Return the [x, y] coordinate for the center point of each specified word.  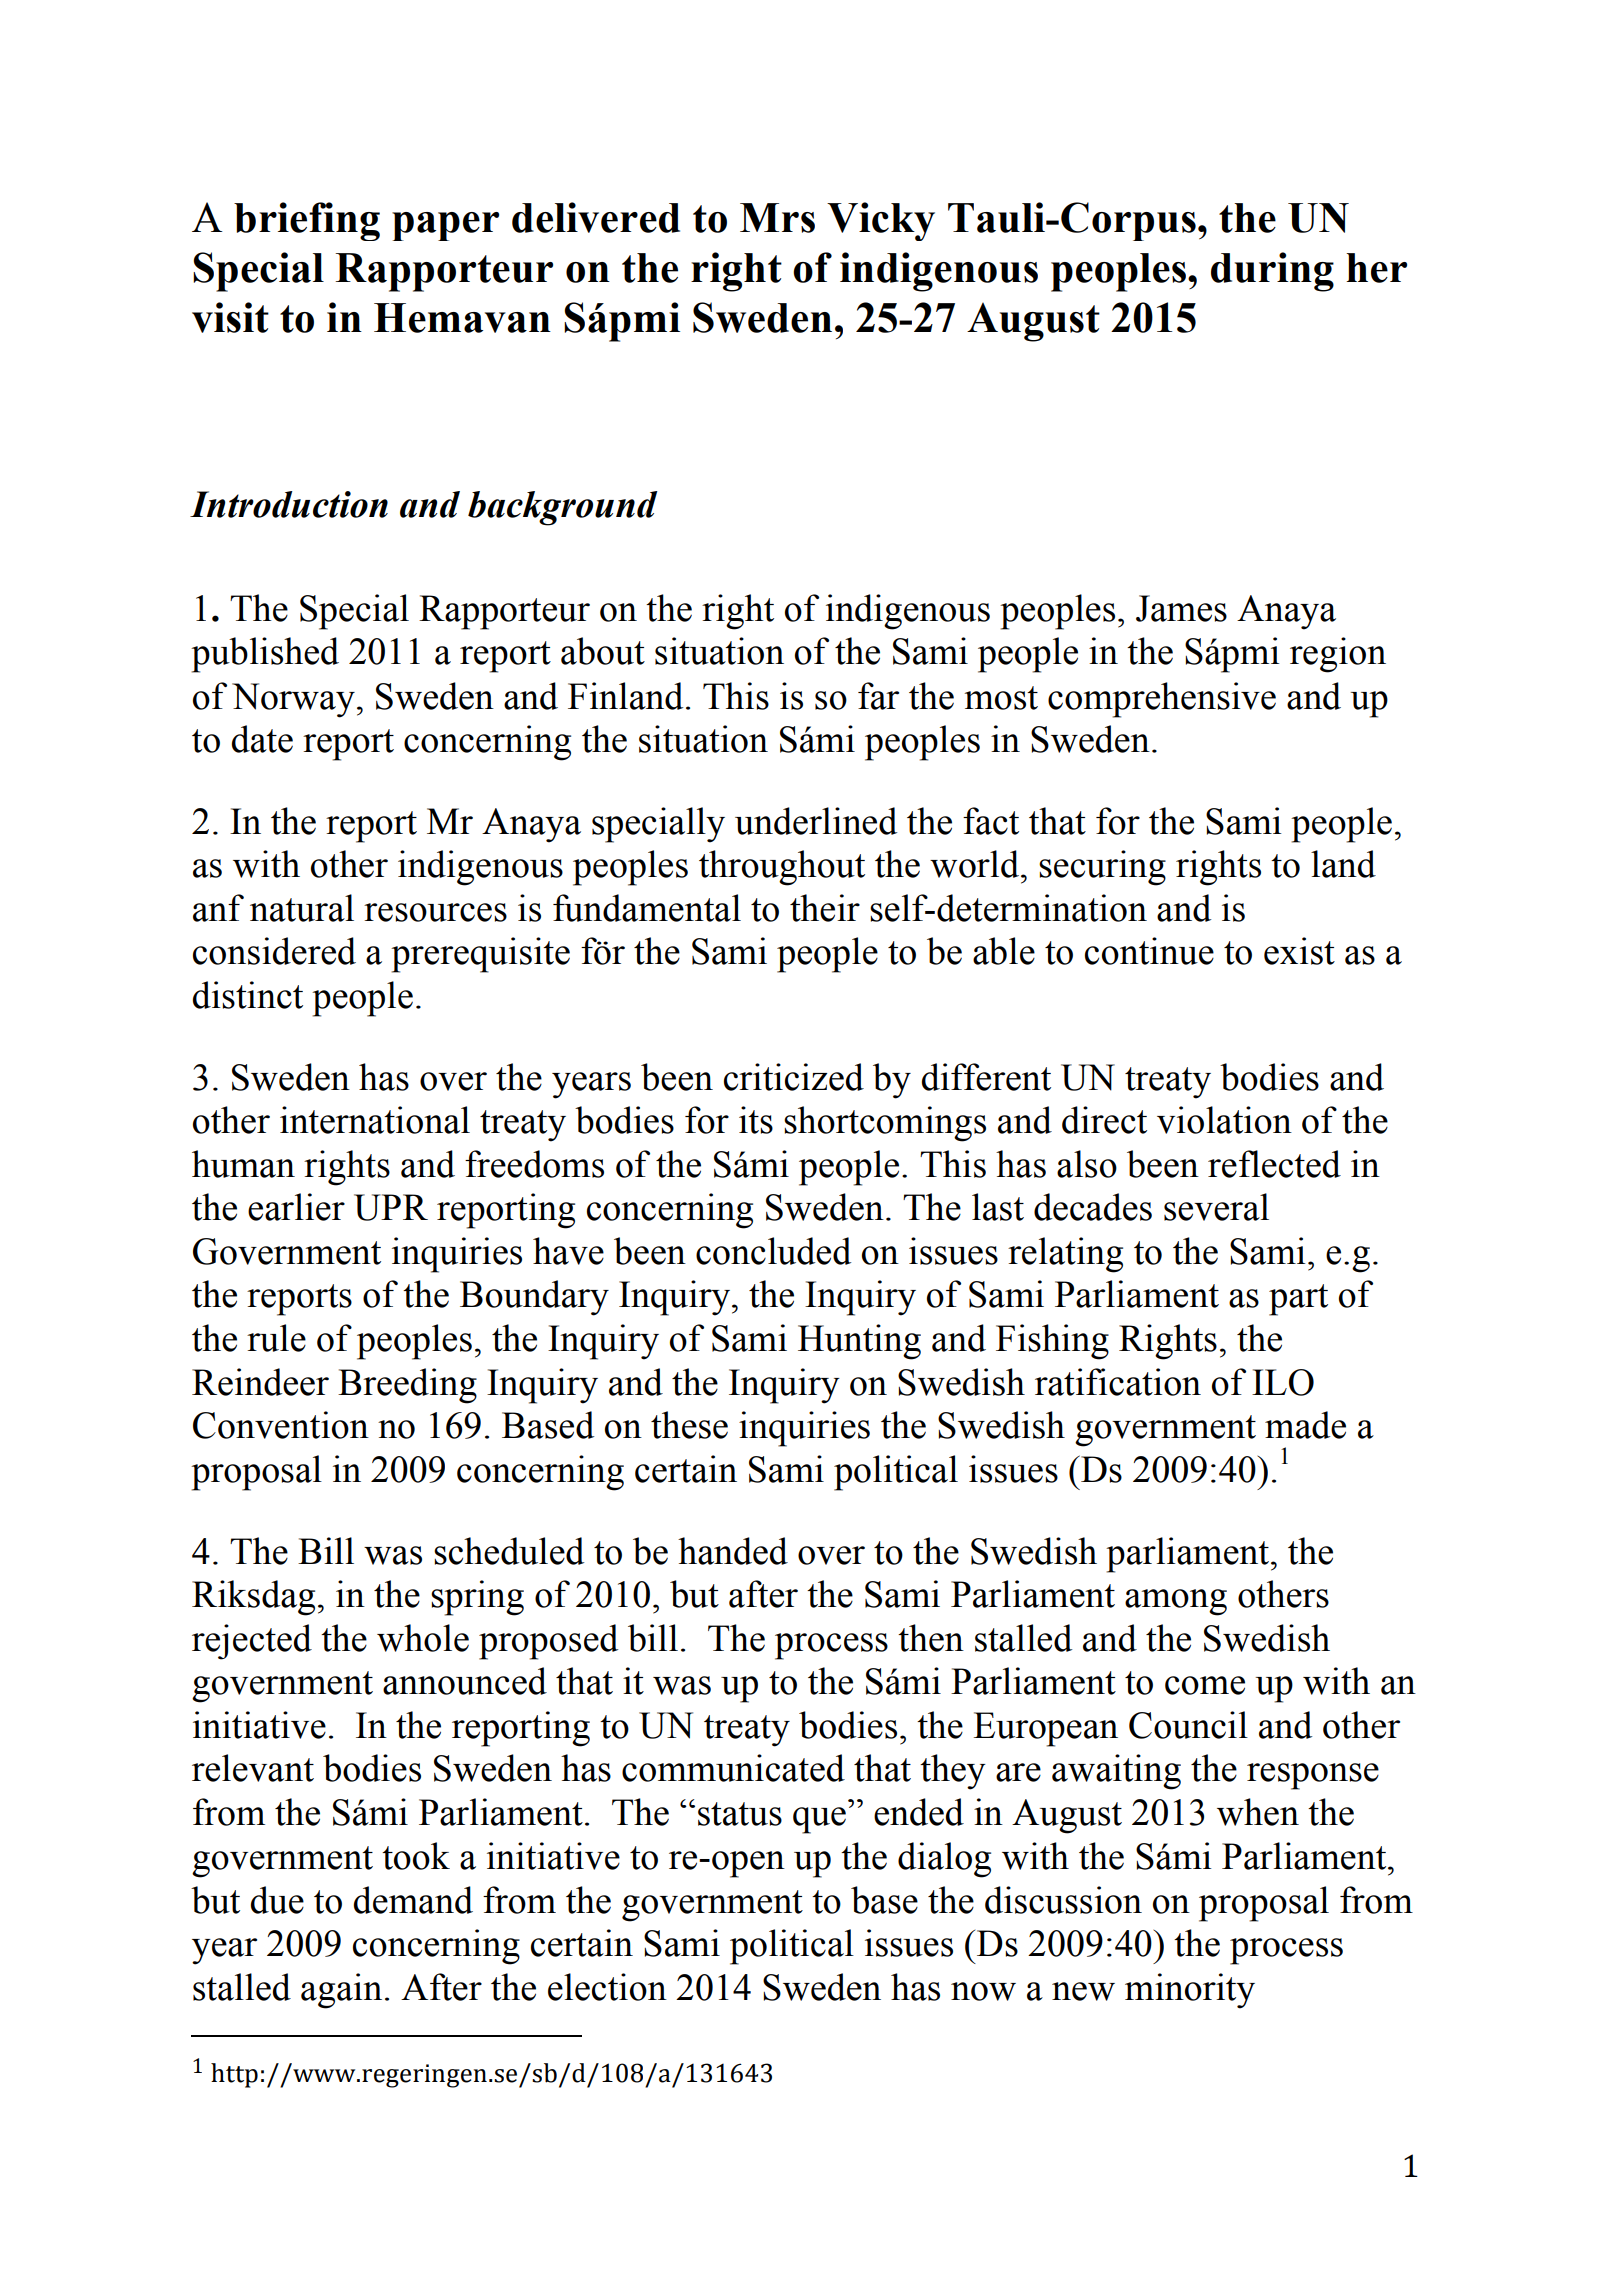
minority [1190, 1991]
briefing [307, 221]
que [819, 1820]
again [341, 1991]
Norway [293, 700]
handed [733, 1551]
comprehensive [1162, 700]
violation [1224, 1120]
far [878, 696]
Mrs [777, 218]
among [1176, 1602]
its [756, 1120]
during [1272, 272]
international [375, 1120]
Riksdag [253, 1598]
